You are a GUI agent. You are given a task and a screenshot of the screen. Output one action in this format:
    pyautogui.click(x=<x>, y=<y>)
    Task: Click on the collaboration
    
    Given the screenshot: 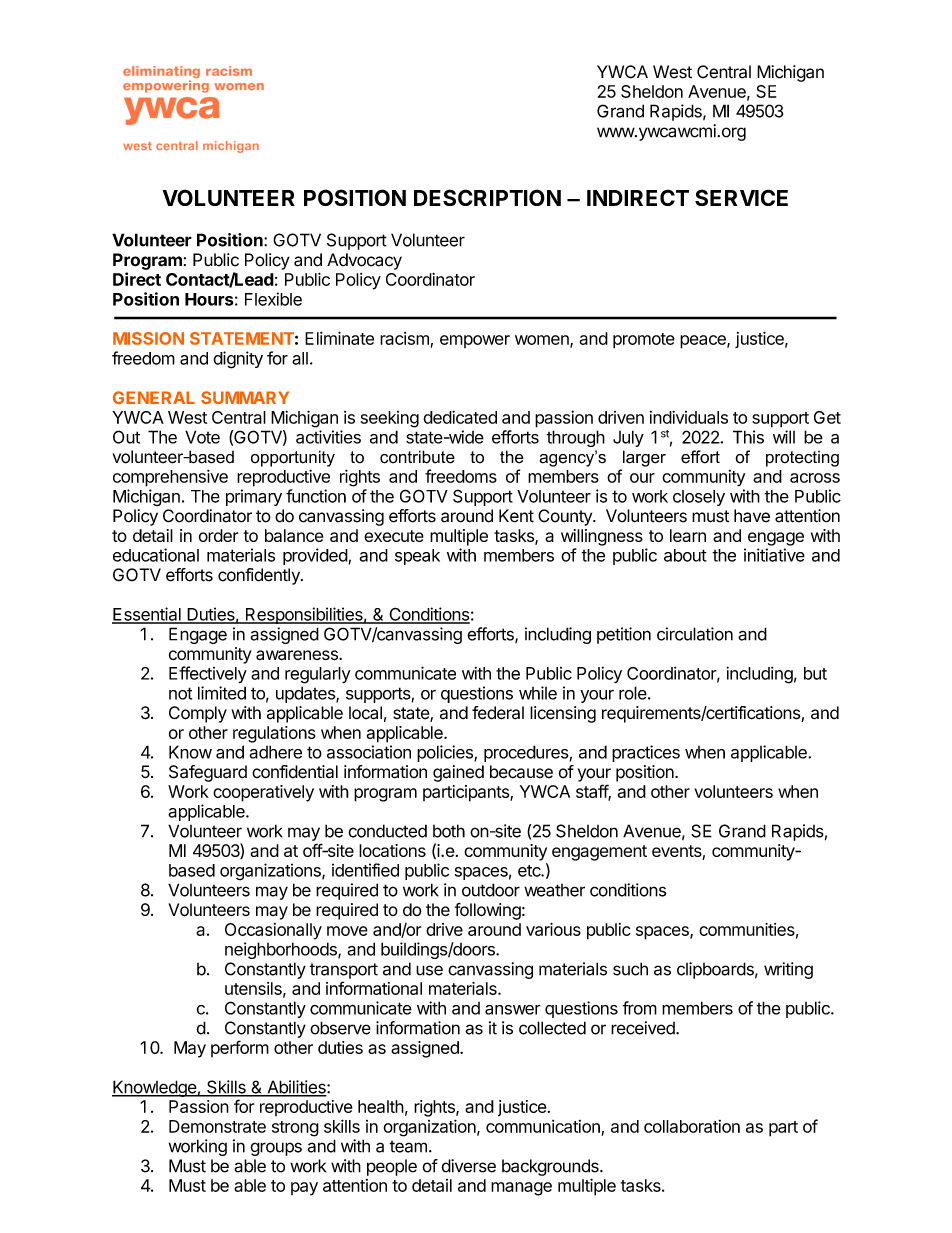 What is the action you would take?
    pyautogui.click(x=692, y=1126)
